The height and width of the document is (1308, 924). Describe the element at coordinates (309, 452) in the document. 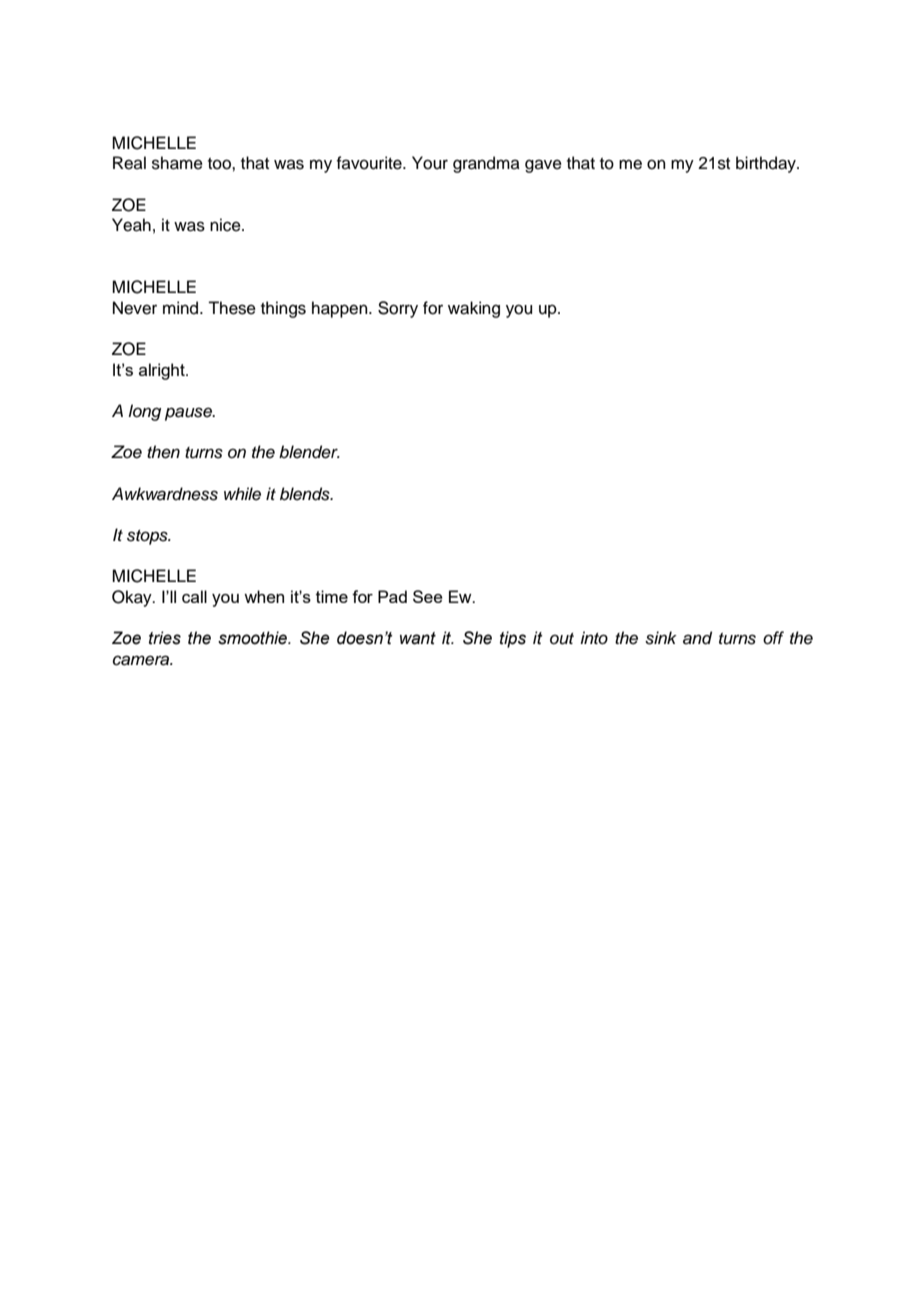

I see `blender` at that location.
